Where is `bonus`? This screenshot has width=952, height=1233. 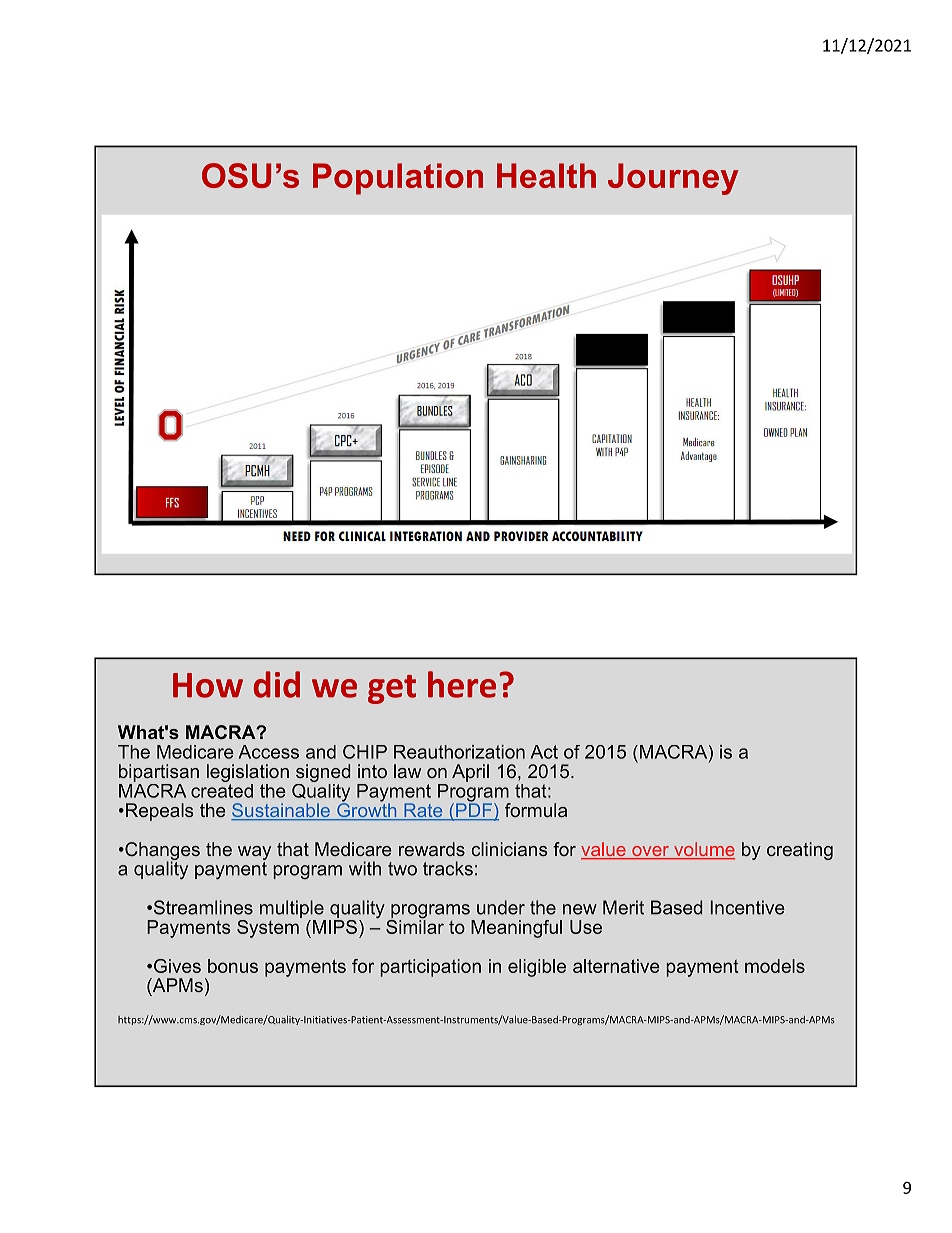
bonus is located at coordinates (233, 966).
